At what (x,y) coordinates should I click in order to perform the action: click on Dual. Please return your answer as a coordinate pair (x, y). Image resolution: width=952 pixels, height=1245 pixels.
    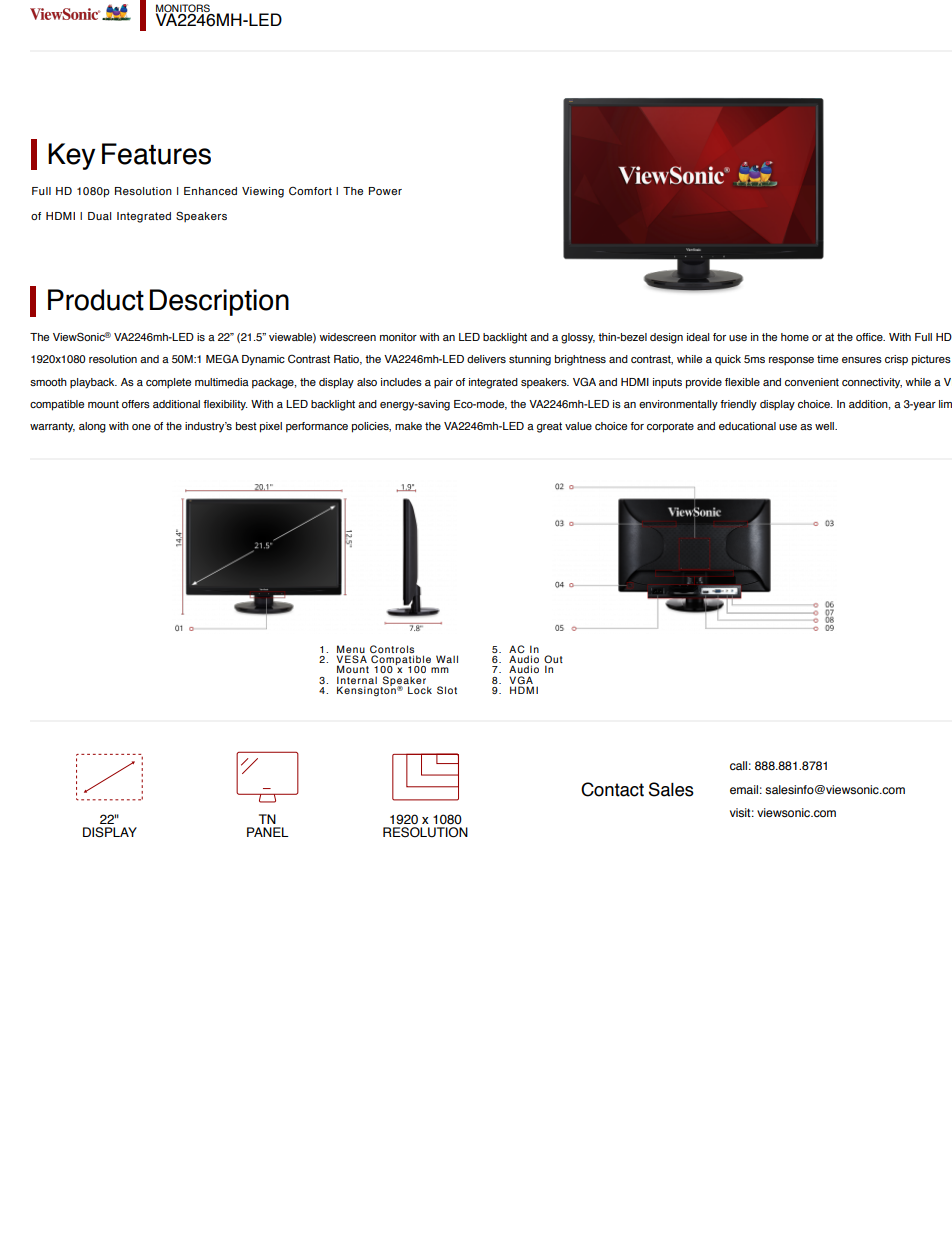
    Looking at the image, I should click on (99, 216).
